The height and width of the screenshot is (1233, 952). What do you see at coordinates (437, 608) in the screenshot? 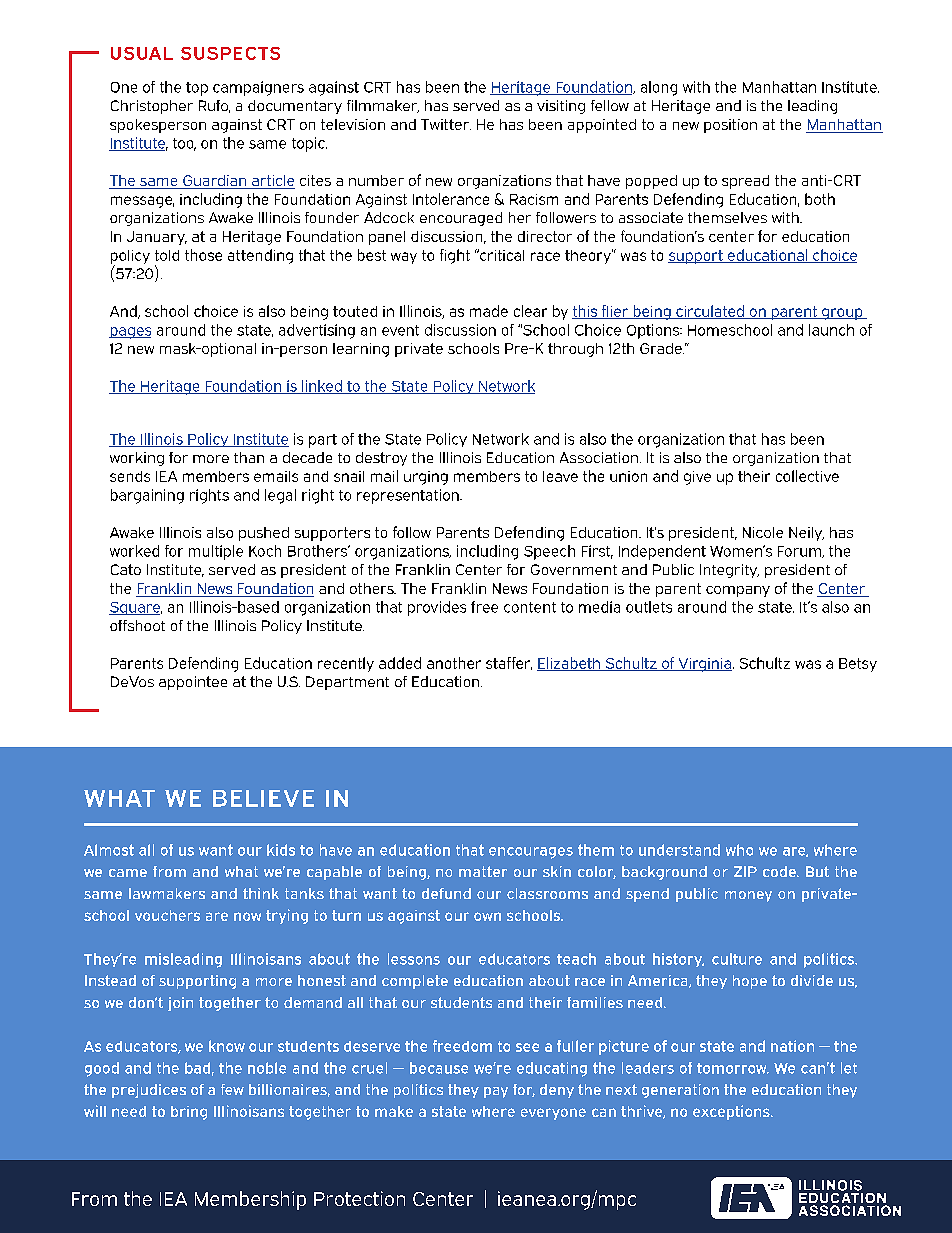
I see `provides` at bounding box center [437, 608].
